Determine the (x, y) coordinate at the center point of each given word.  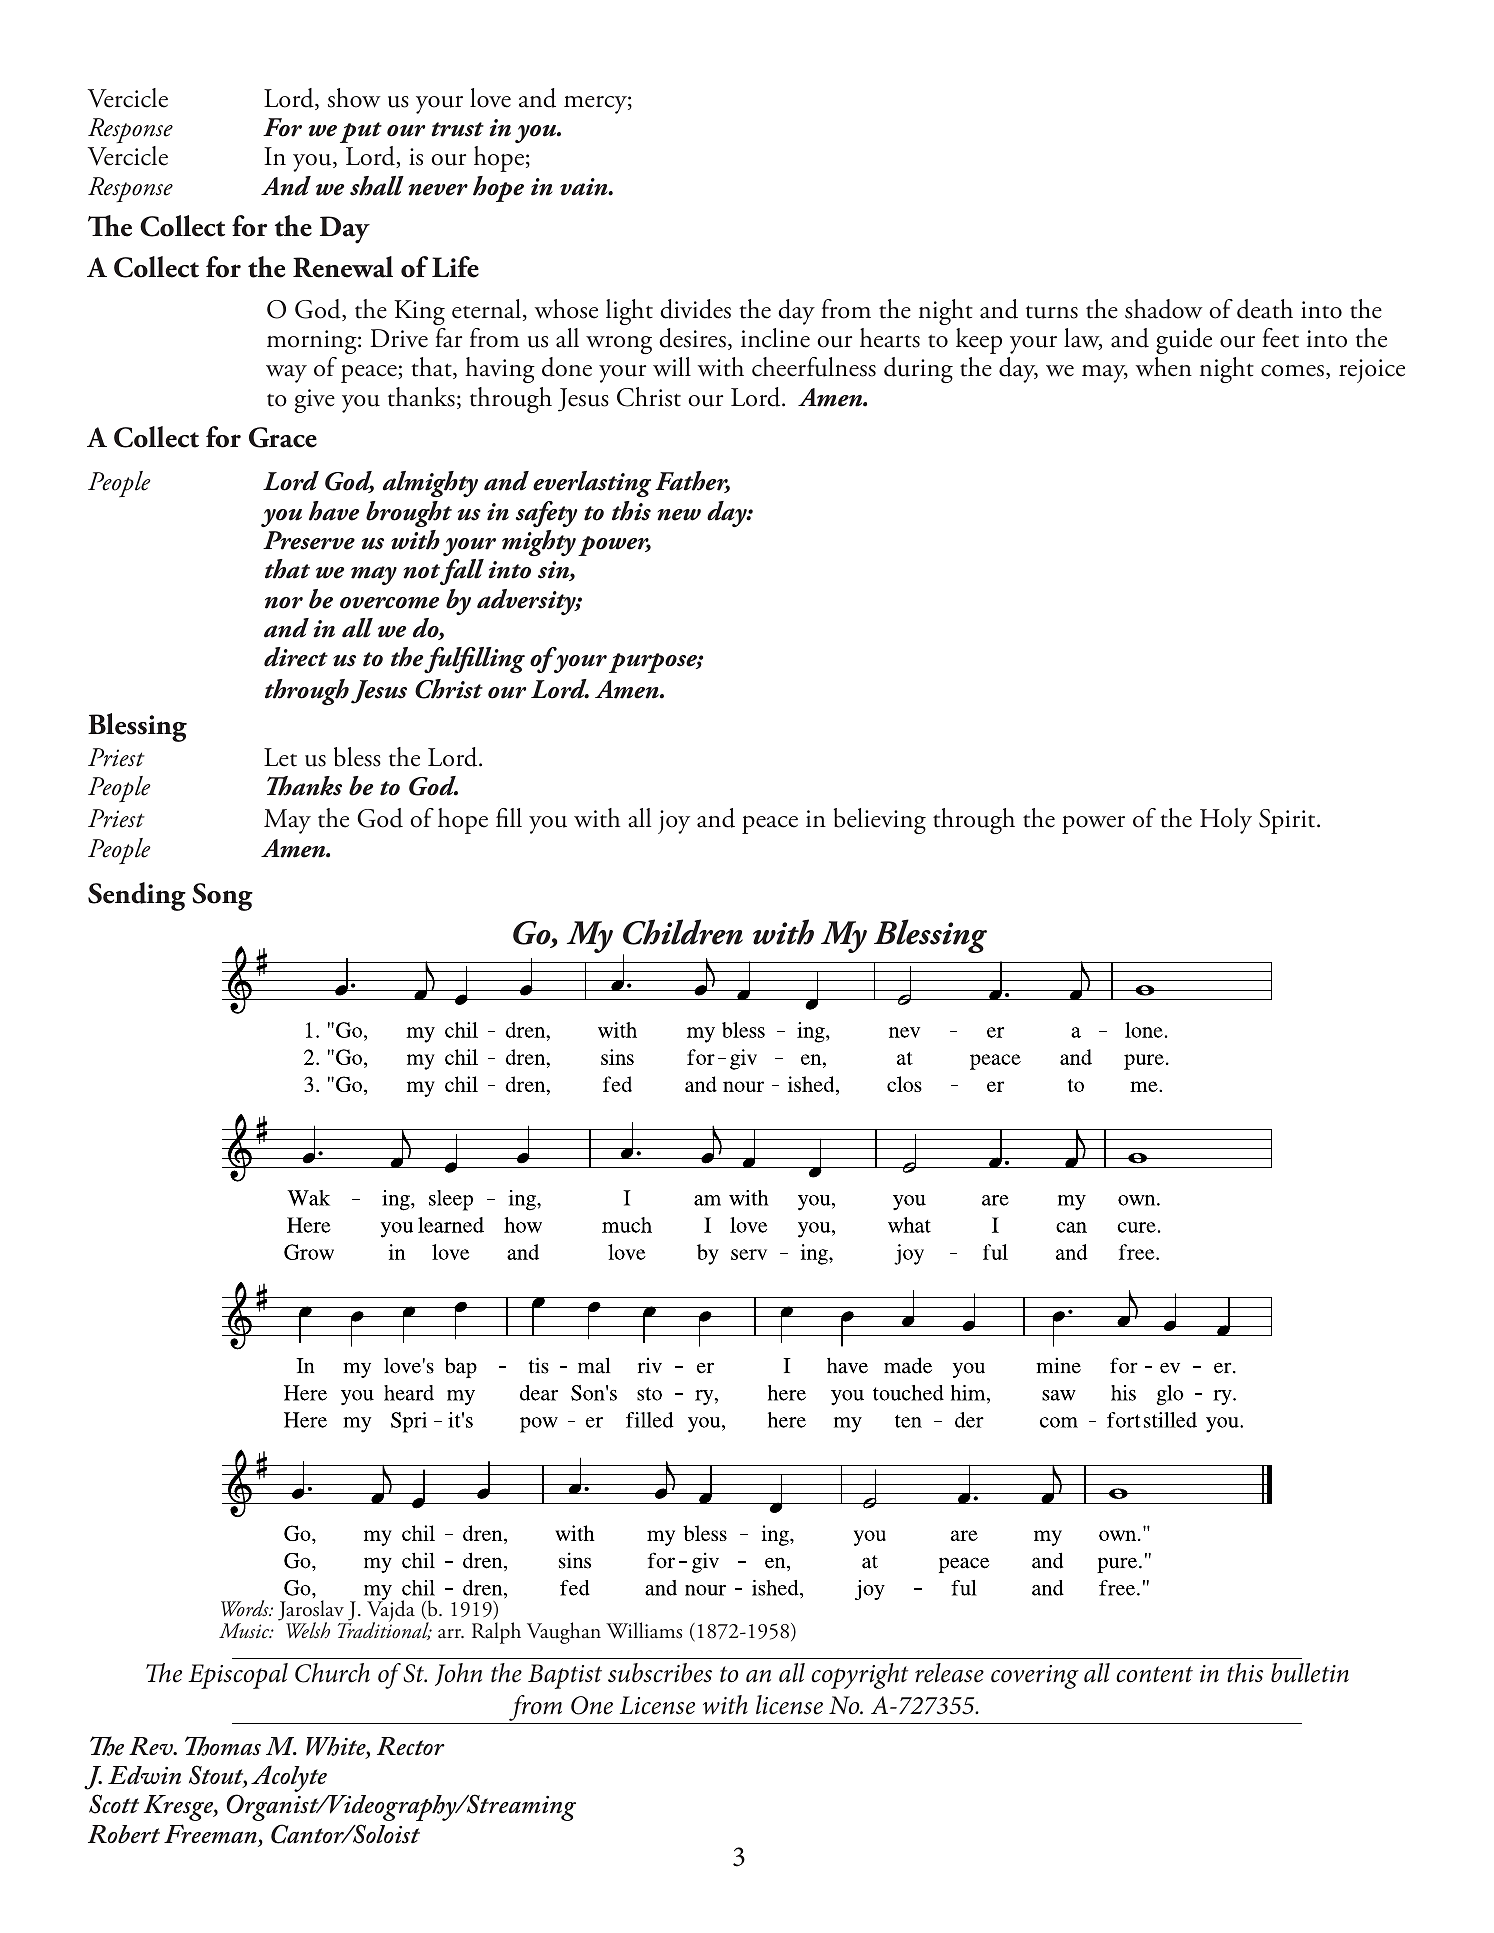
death (1265, 309)
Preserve (309, 540)
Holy (1226, 821)
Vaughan (564, 1633)
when (1164, 367)
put (361, 132)
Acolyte (289, 1779)
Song (222, 897)
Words (246, 1608)
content (1154, 1674)
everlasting (592, 484)
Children (683, 932)
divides (695, 309)
